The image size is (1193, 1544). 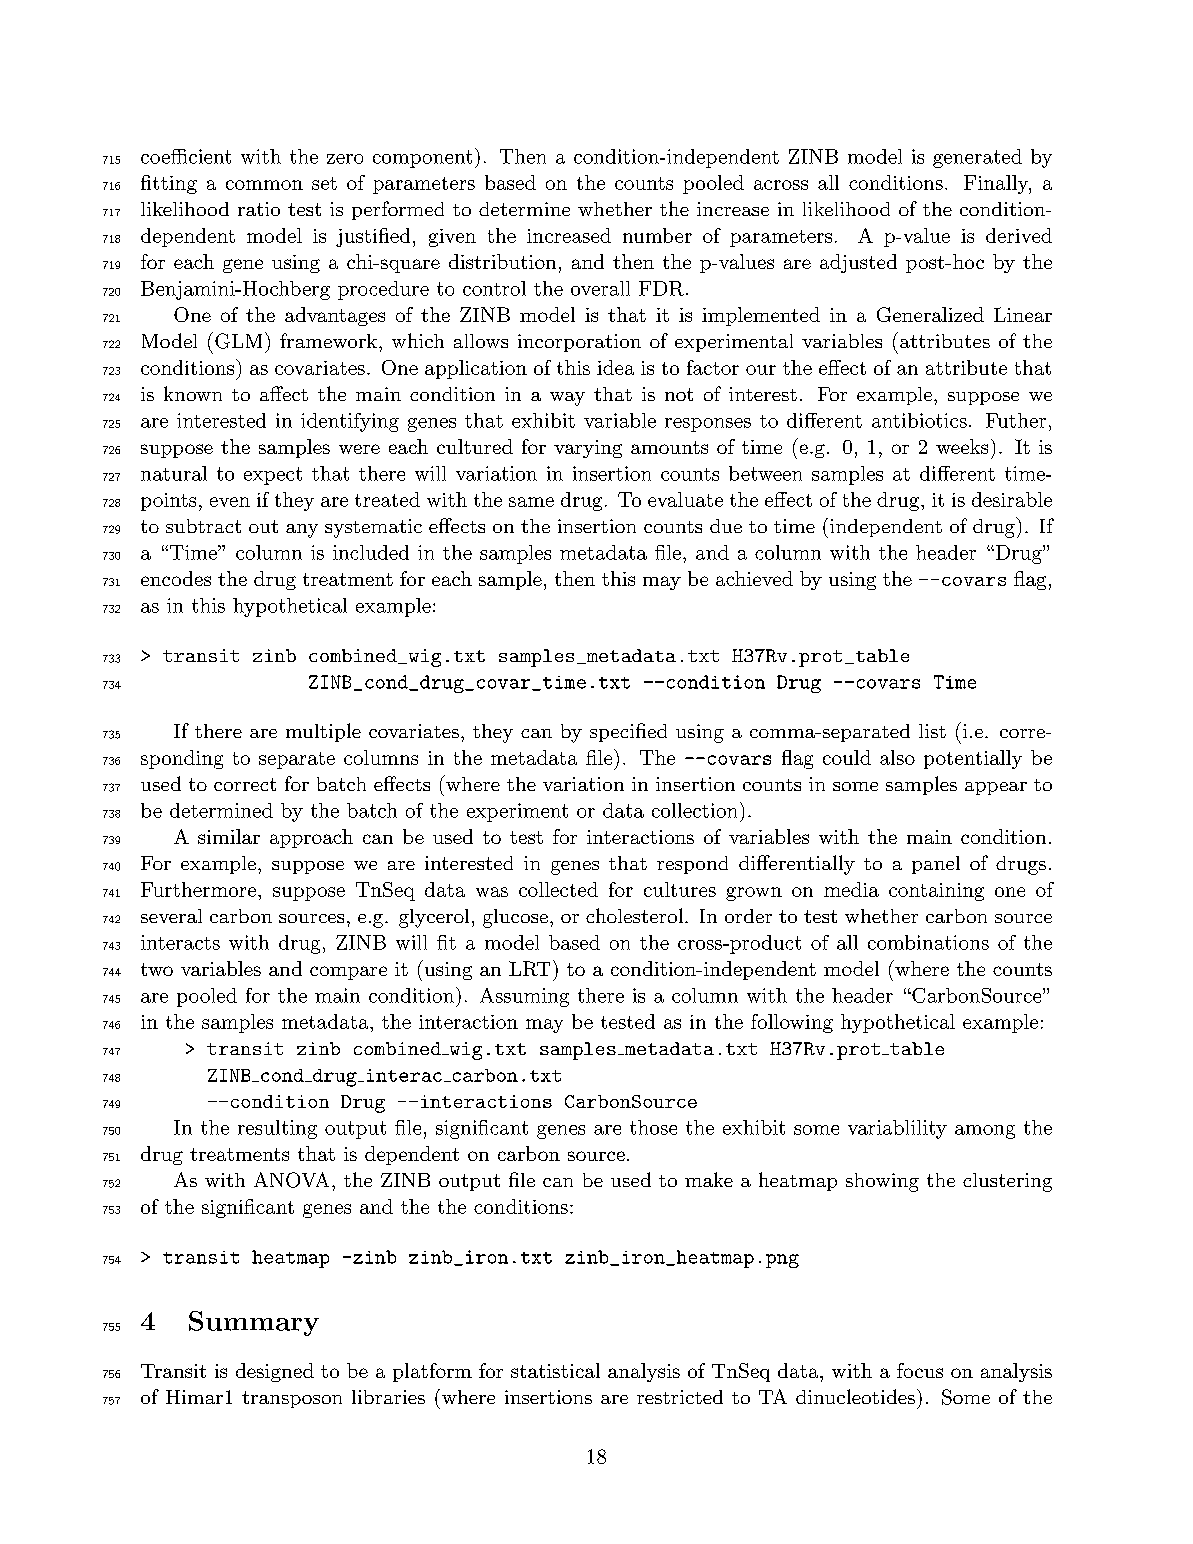 I want to click on Finally, so click(x=997, y=184).
